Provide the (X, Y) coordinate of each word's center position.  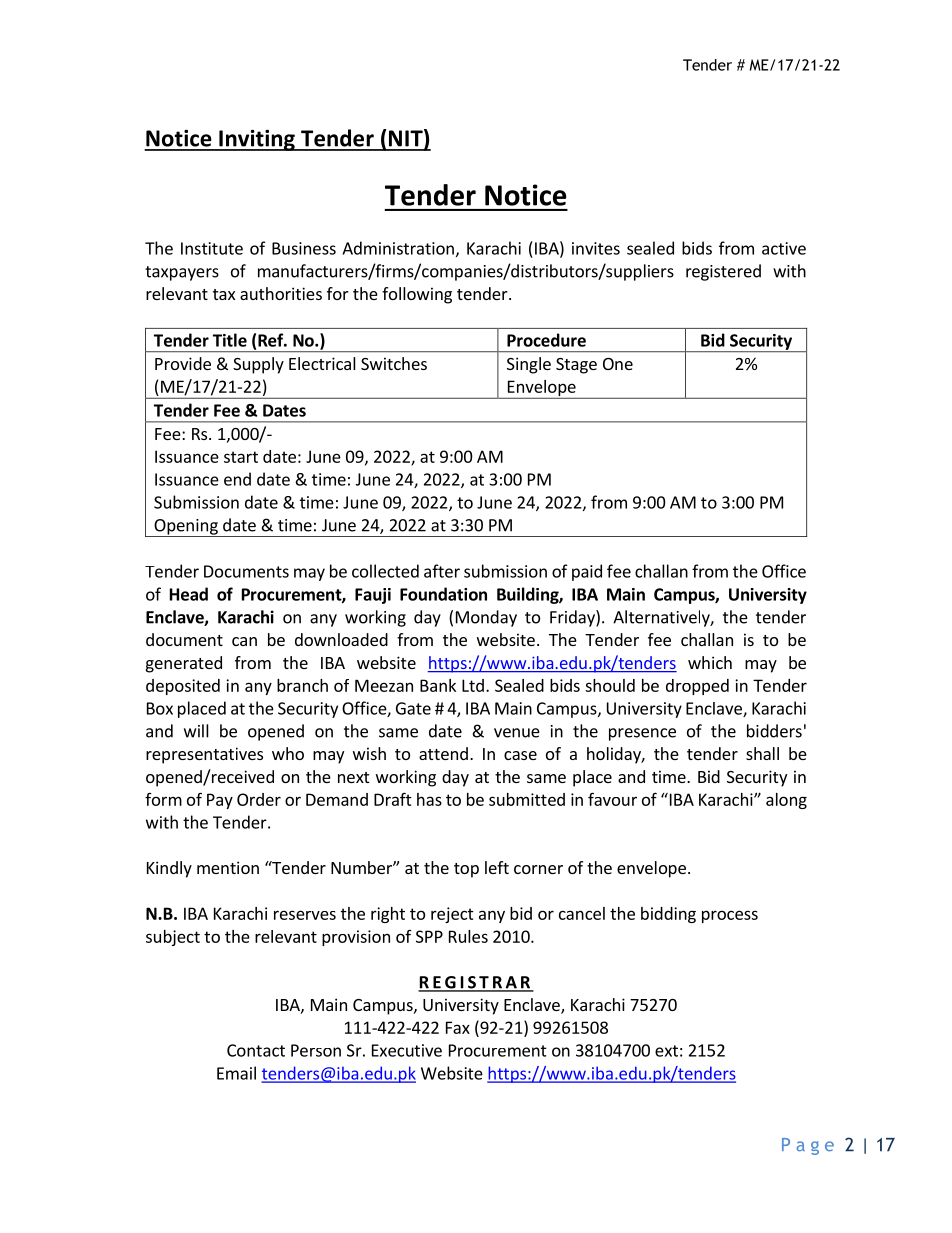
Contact (256, 1050)
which (710, 662)
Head (189, 594)
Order (259, 799)
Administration (398, 248)
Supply (258, 365)
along (786, 801)
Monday (486, 618)
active (784, 248)
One (618, 364)
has (429, 799)
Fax (458, 1027)
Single (529, 365)
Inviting (257, 140)
